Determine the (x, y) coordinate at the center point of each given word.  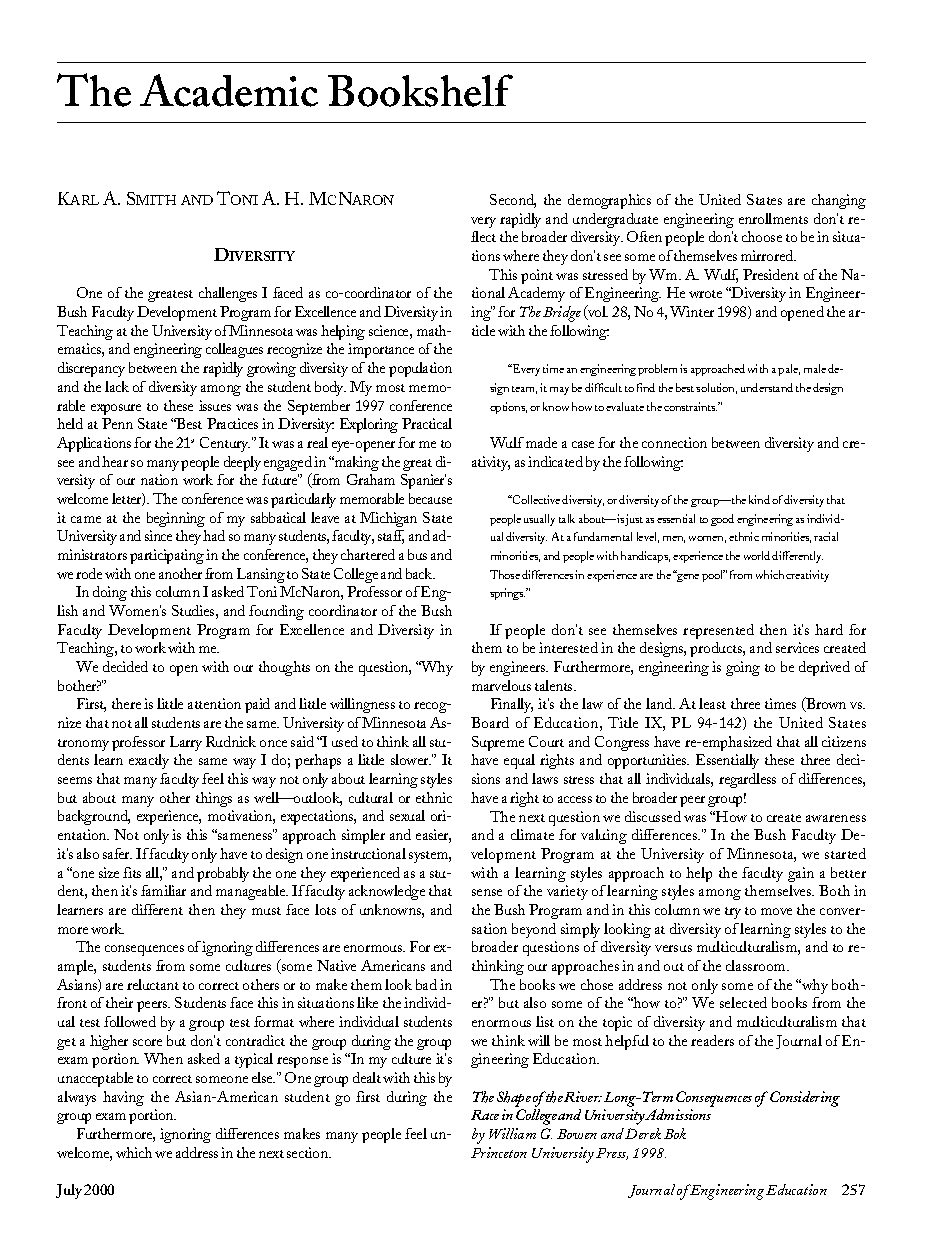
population (420, 369)
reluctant (153, 984)
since (158, 535)
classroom (757, 965)
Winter (692, 311)
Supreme (498, 743)
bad (426, 984)
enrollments (773, 218)
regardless (747, 780)
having (123, 1098)
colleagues (234, 350)
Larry (186, 743)
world (757, 555)
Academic (229, 90)
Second (513, 201)
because (430, 498)
